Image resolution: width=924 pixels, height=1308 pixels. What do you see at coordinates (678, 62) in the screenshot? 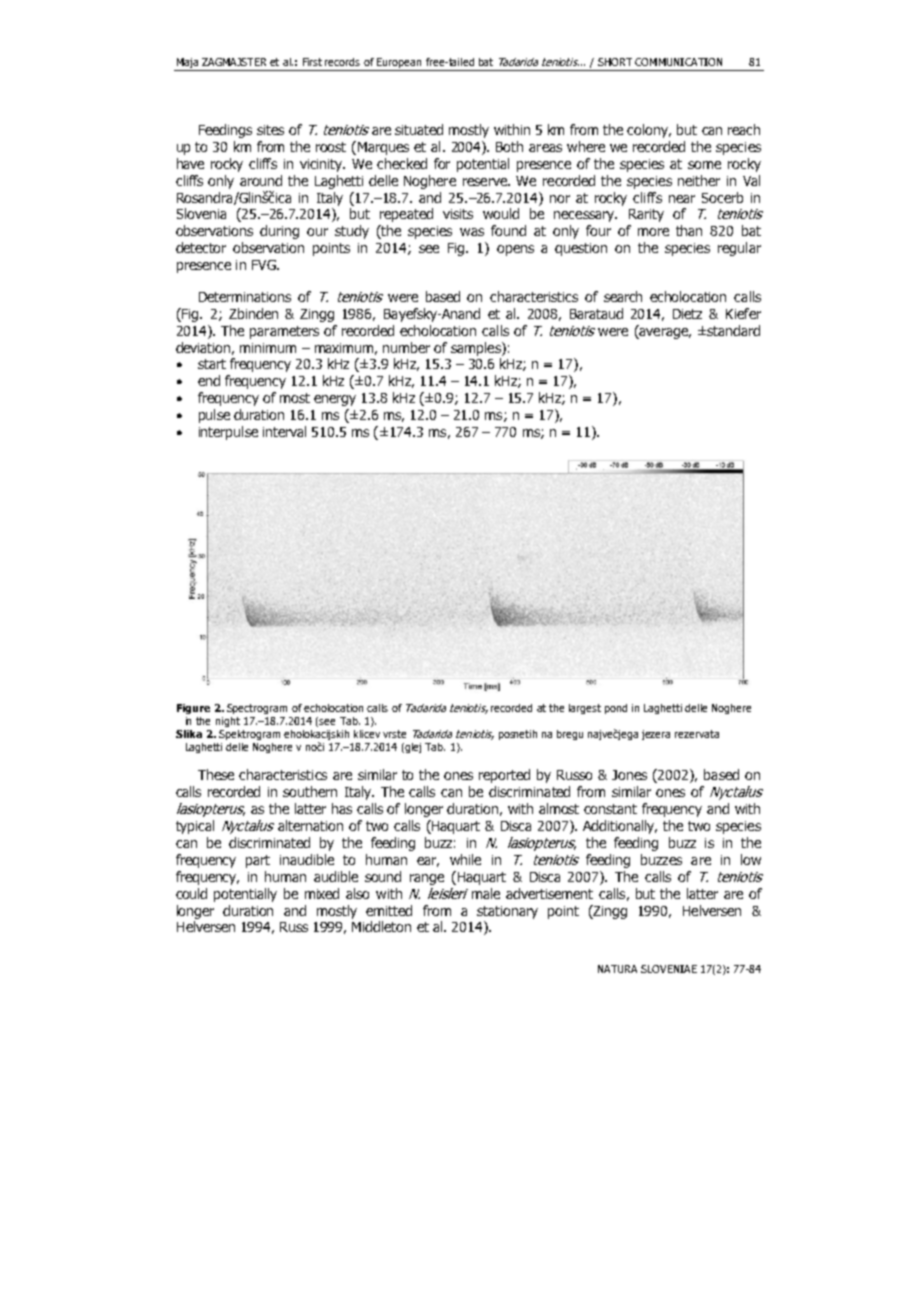
I see `COMMUNICATION` at bounding box center [678, 62].
